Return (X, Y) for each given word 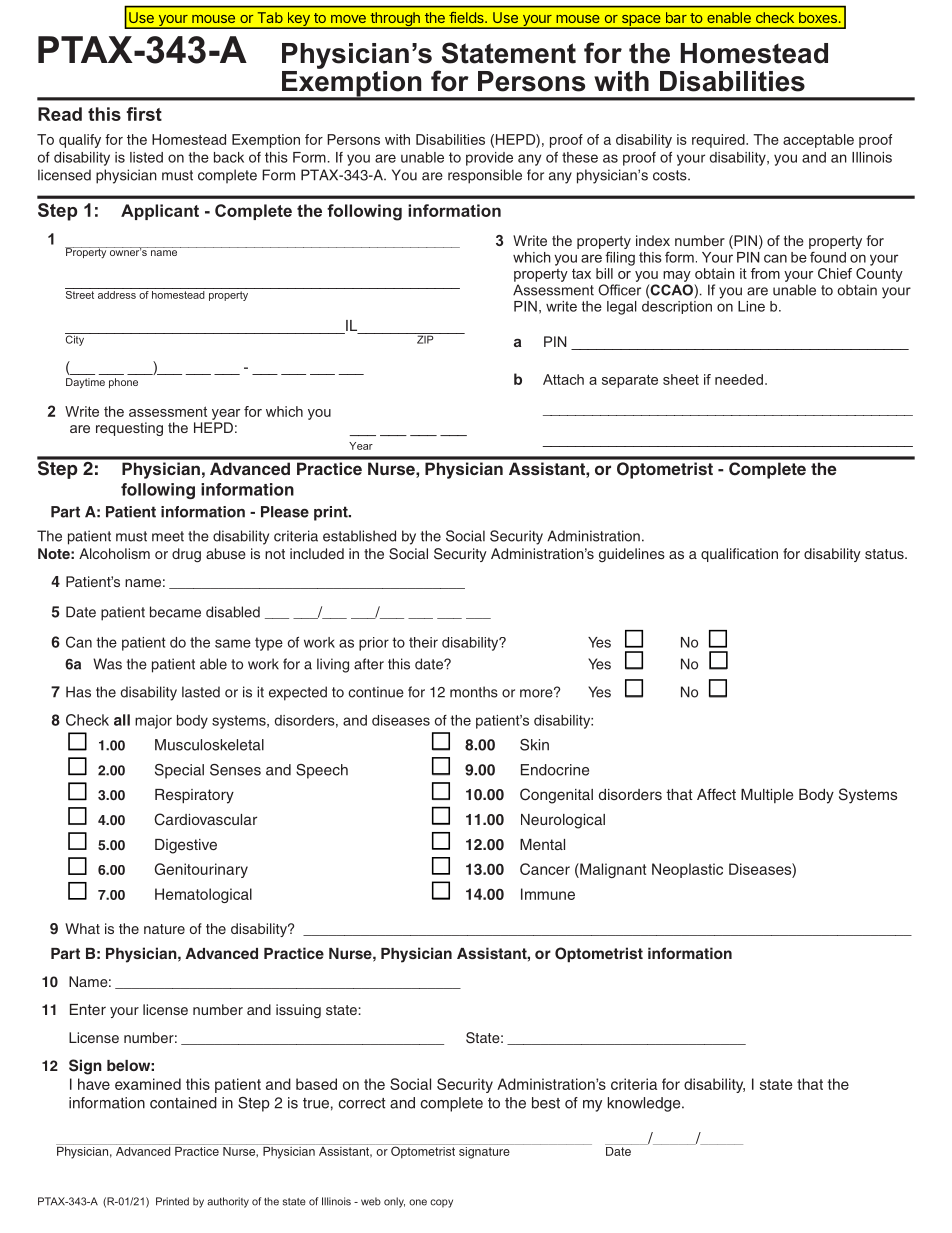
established (359, 536)
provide (489, 159)
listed (146, 157)
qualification (739, 555)
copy (441, 1203)
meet (168, 536)
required (719, 141)
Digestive (186, 846)
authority (228, 1202)
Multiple (767, 796)
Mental (542, 844)
